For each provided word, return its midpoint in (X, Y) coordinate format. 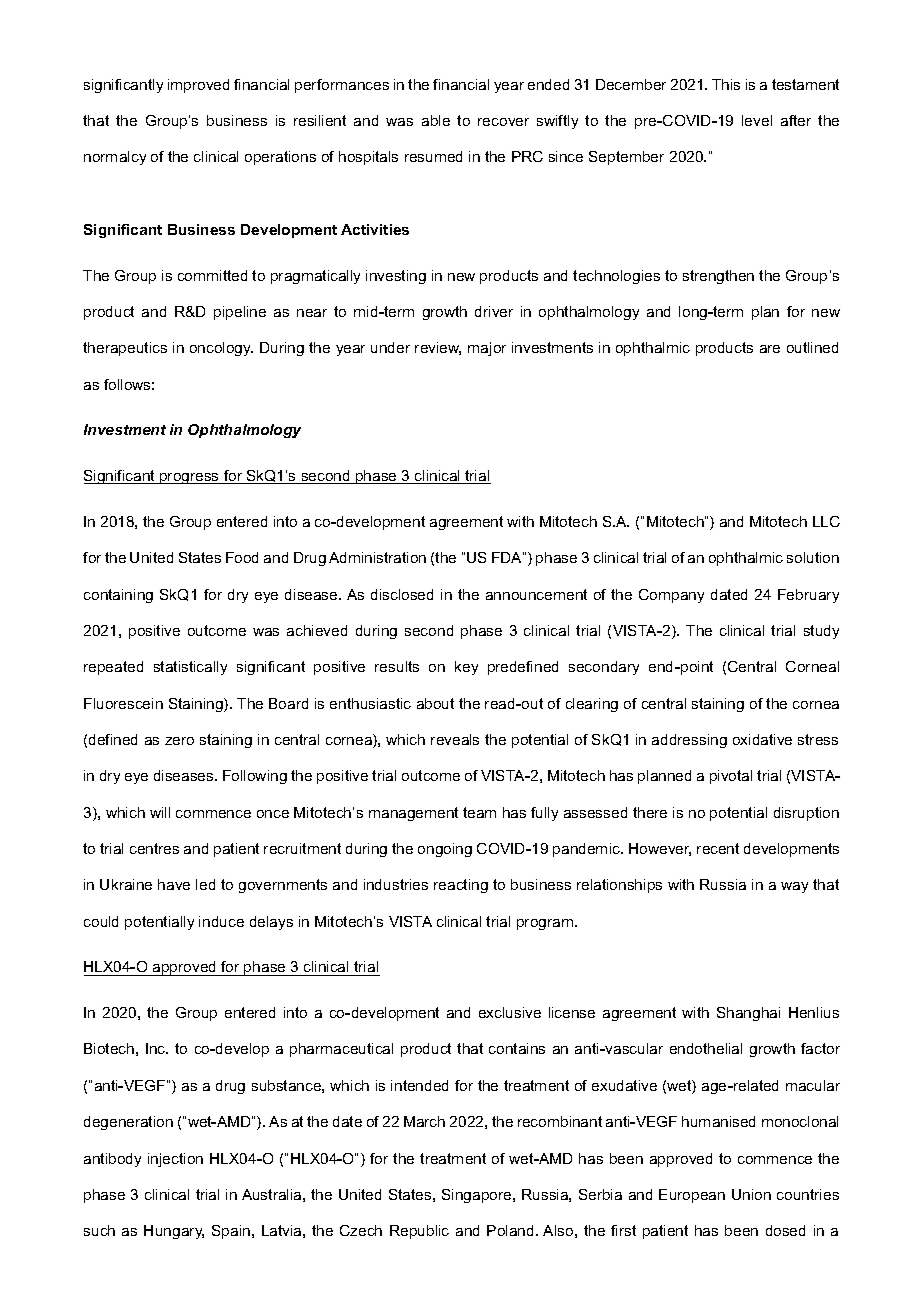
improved (198, 86)
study (821, 632)
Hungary (174, 1232)
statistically (190, 668)
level (757, 120)
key (466, 668)
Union (751, 1194)
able (436, 120)
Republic (419, 1232)
